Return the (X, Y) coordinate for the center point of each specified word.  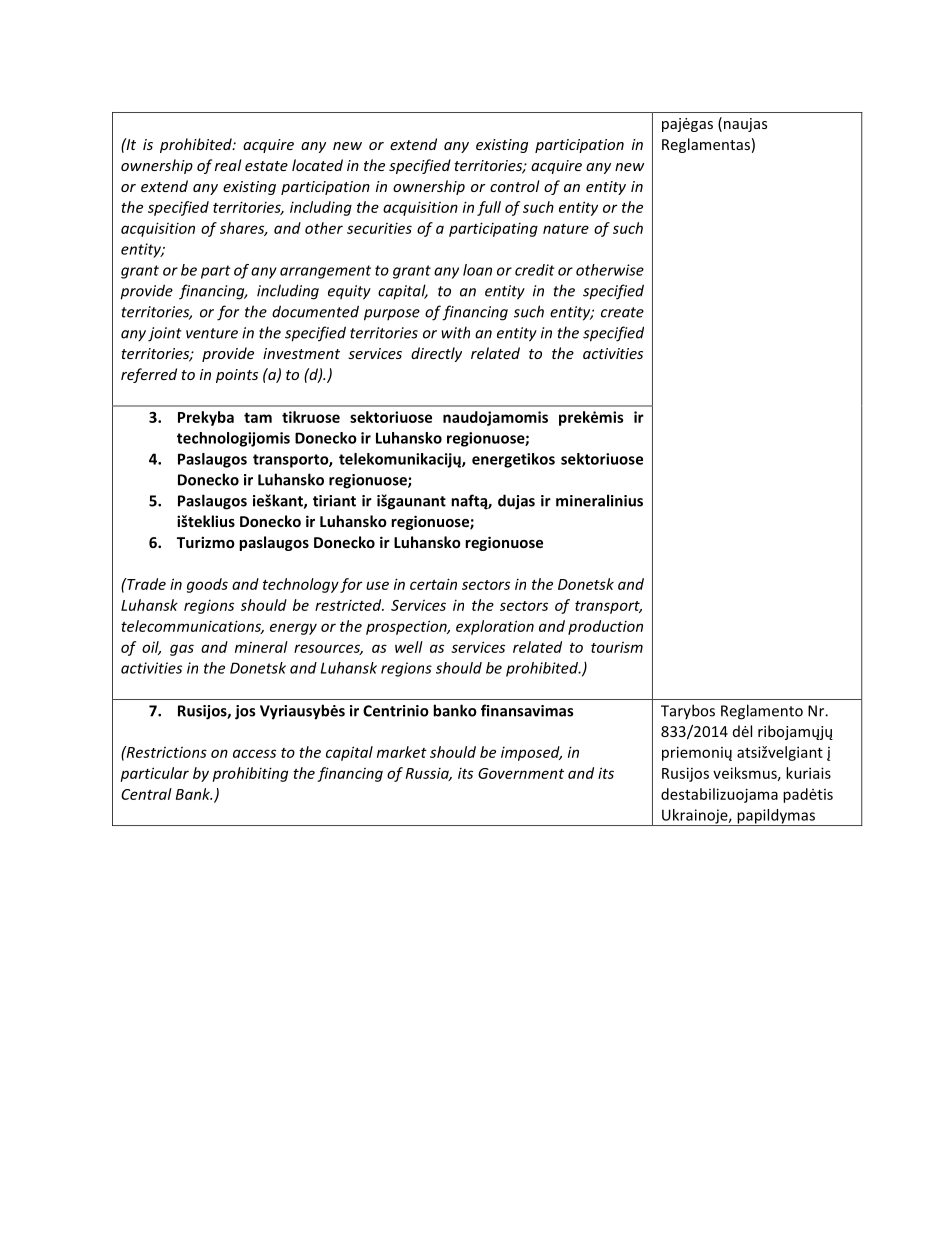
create (622, 312)
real (228, 165)
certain (433, 584)
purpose (392, 315)
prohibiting (250, 774)
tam (258, 417)
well (409, 647)
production (605, 627)
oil (151, 648)
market (402, 752)
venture (212, 333)
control (515, 186)
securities (379, 228)
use (377, 585)
